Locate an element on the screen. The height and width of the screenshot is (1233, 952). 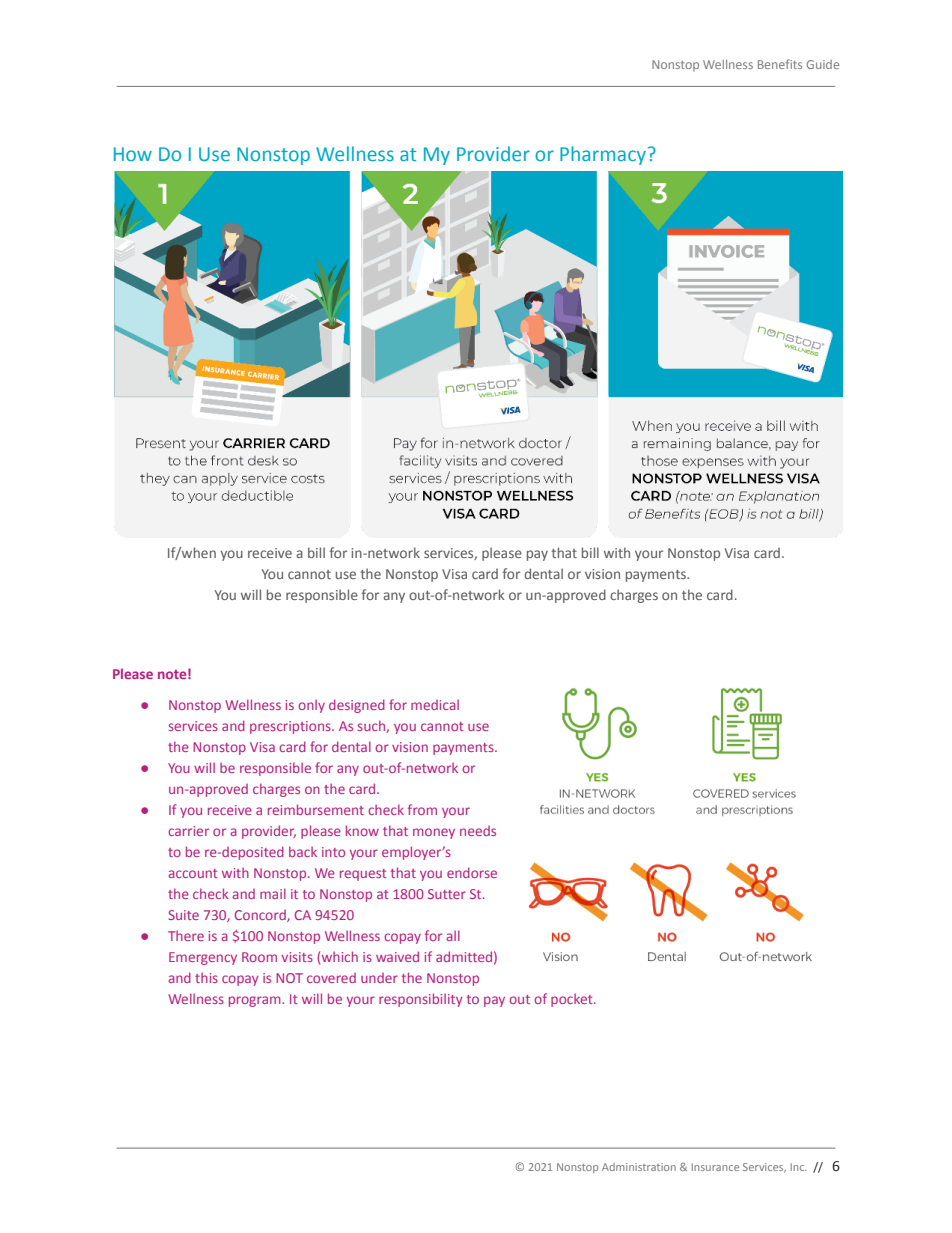
Guide is located at coordinates (822, 64).
